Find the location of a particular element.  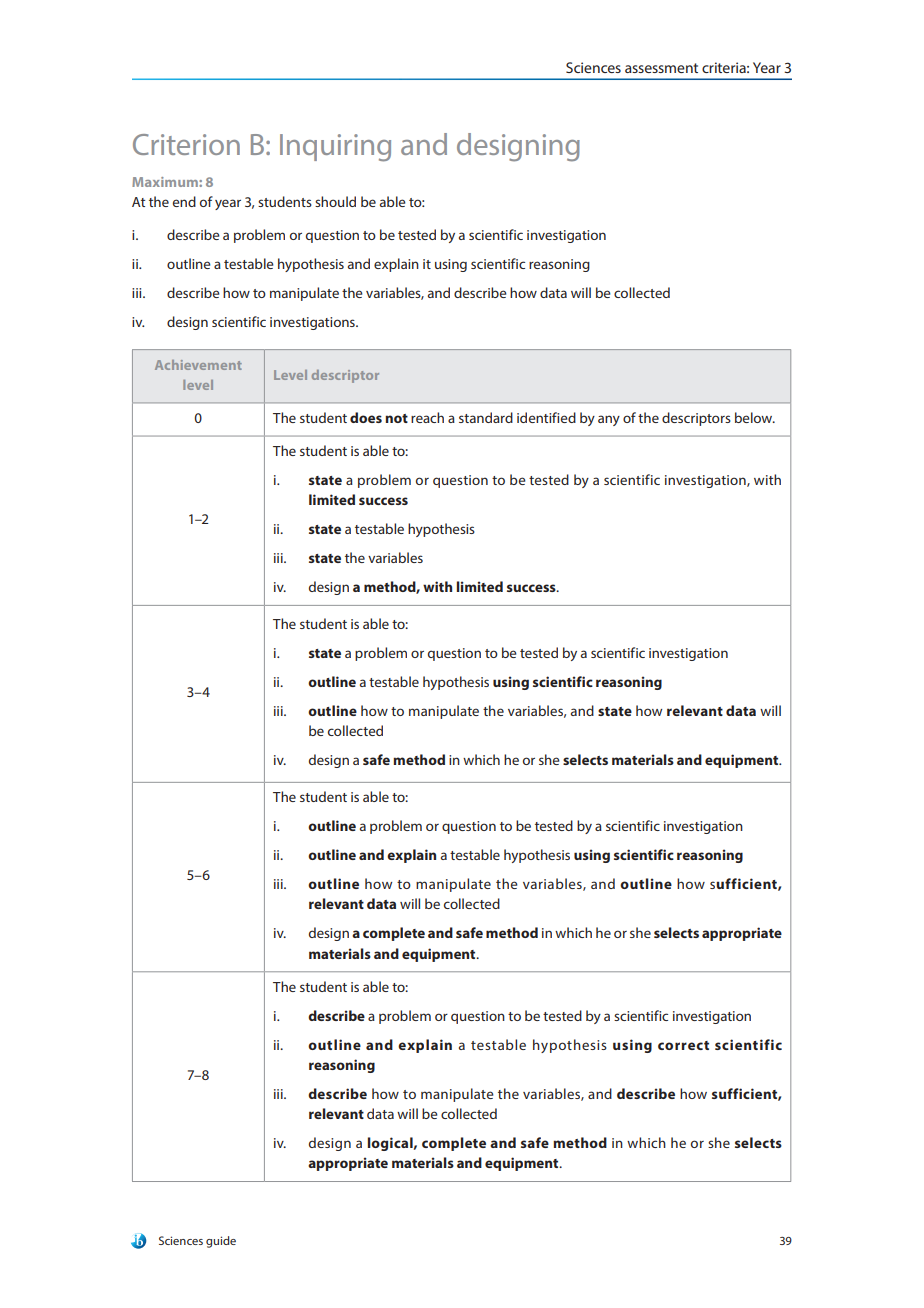

correct is located at coordinates (683, 1045).
